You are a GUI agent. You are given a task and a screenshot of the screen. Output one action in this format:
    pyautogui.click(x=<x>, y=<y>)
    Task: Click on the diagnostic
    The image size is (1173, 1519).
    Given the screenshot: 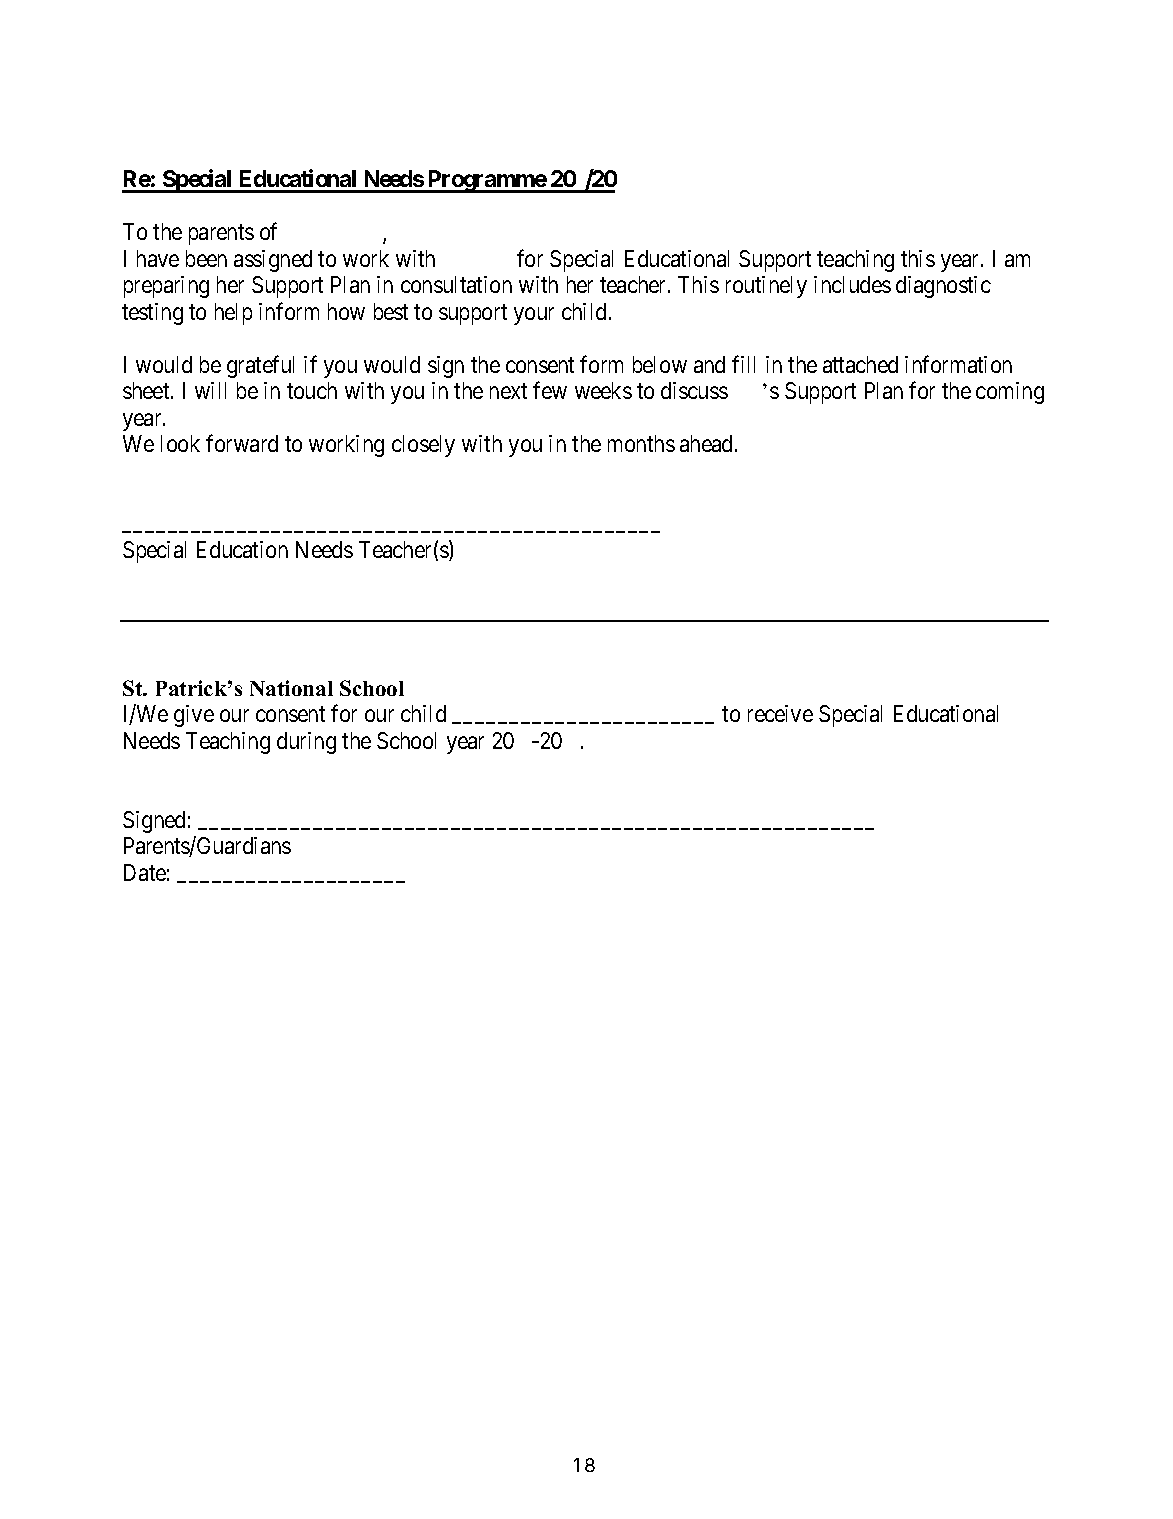 What is the action you would take?
    pyautogui.click(x=943, y=287)
